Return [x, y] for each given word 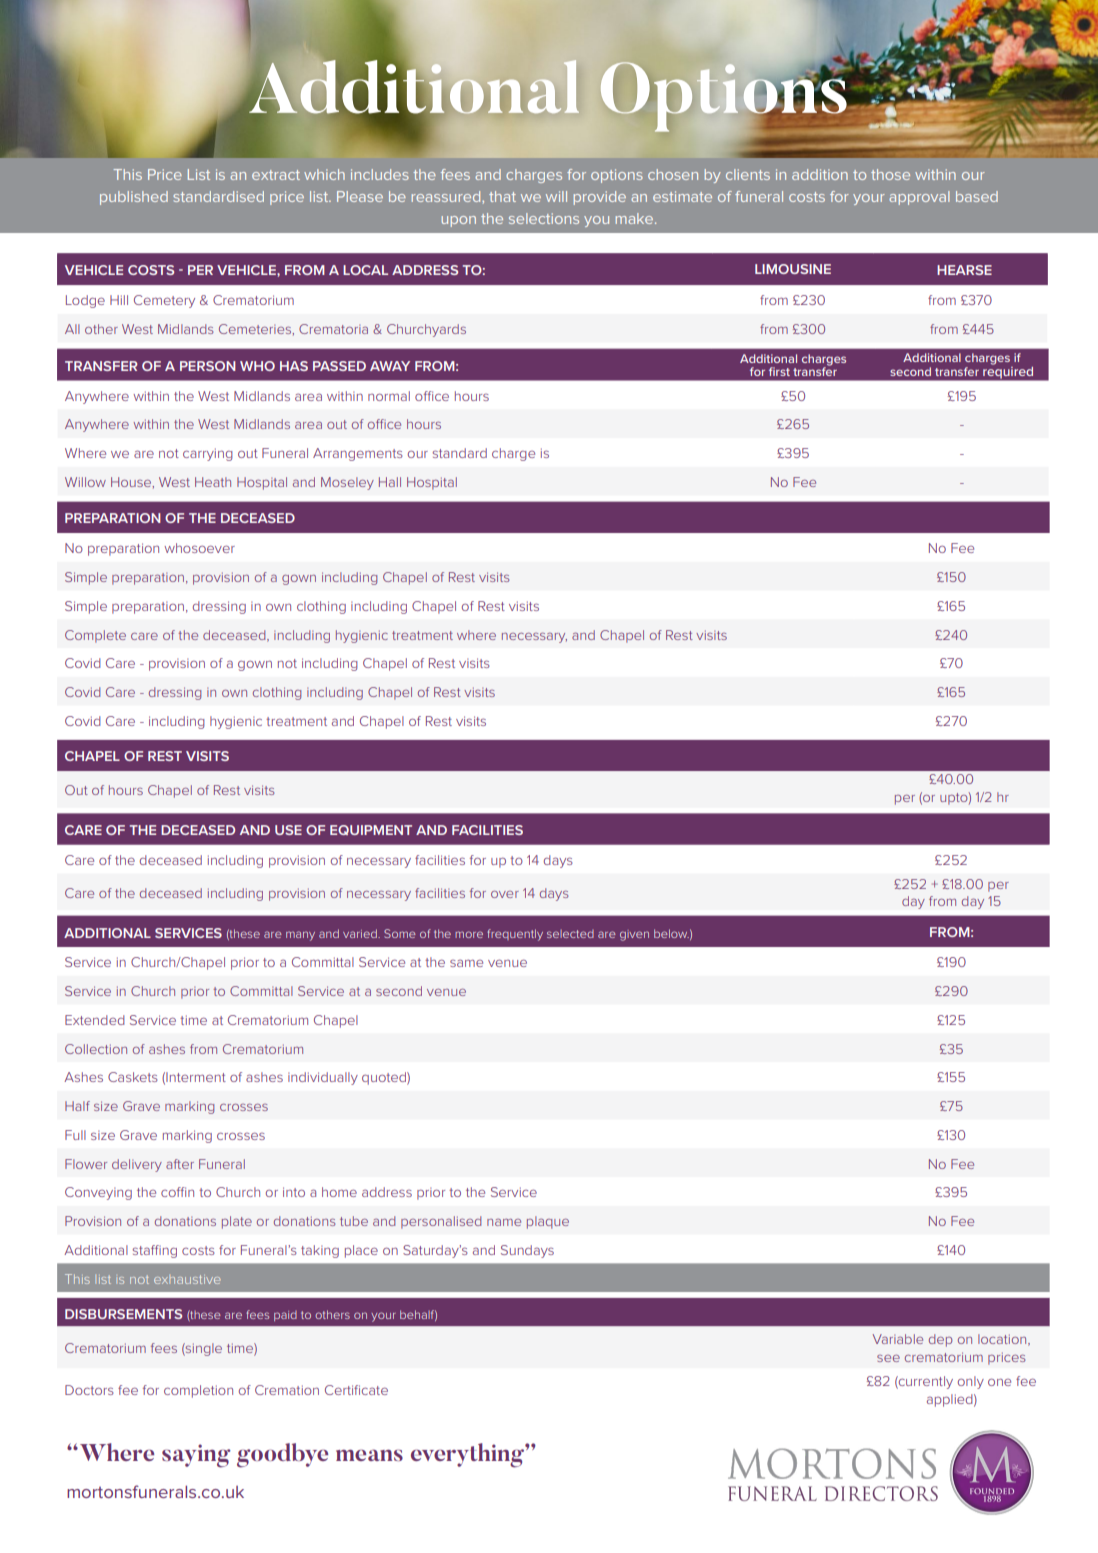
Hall [390, 482]
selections [544, 218]
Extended [95, 1020]
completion [198, 1391]
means [369, 1455]
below [671, 933]
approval [919, 198]
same [466, 963]
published [134, 198]
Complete [95, 636]
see [888, 1358]
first [779, 371]
